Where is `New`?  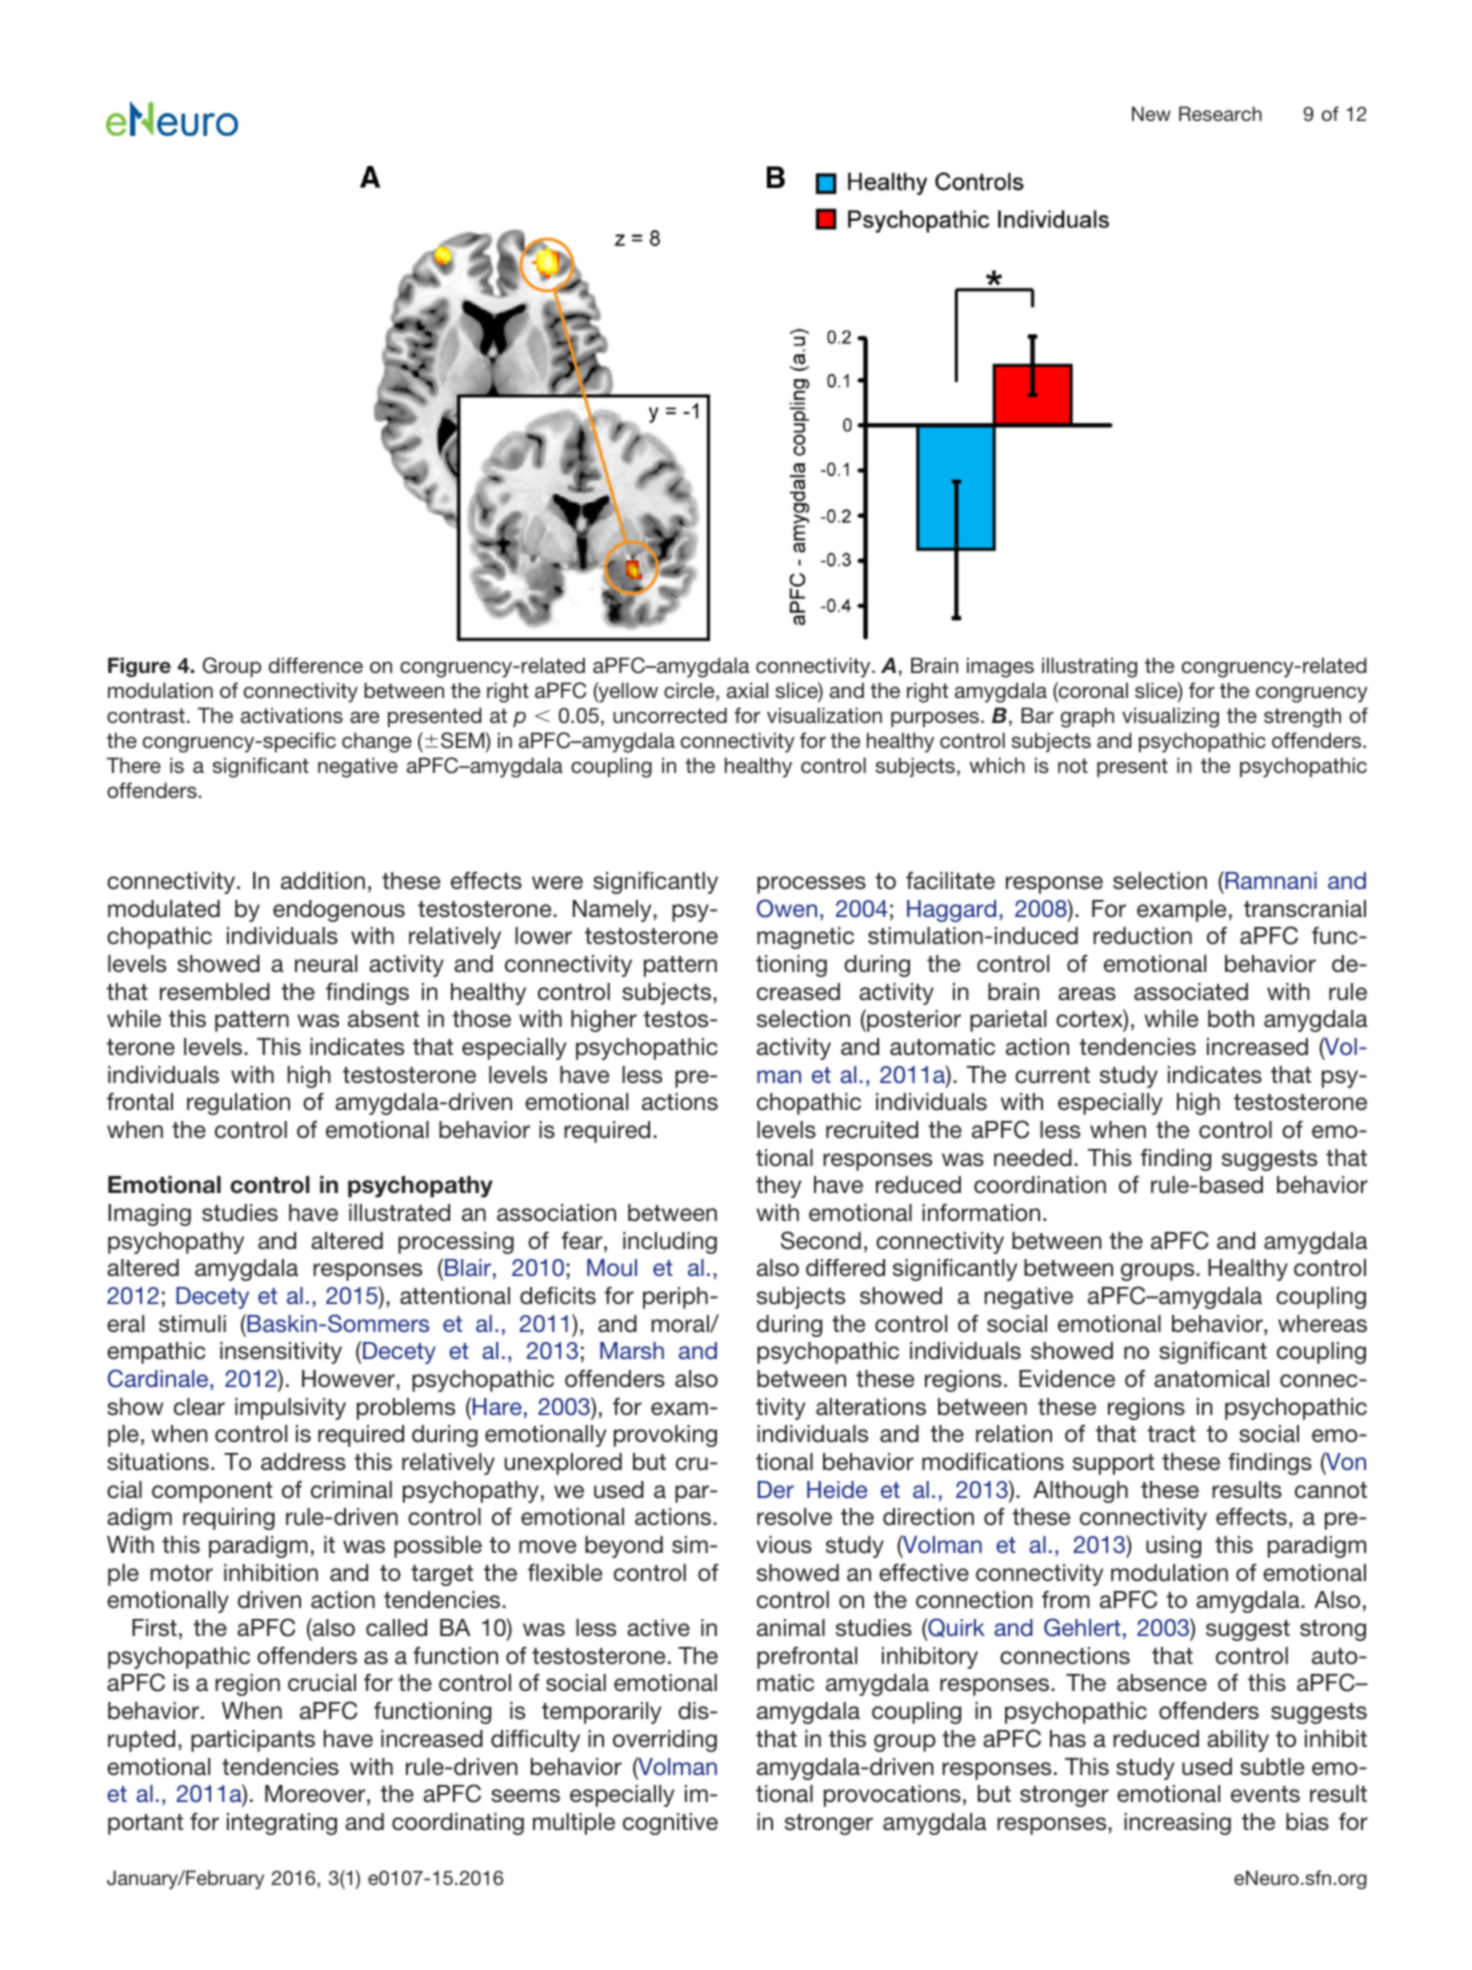 New is located at coordinates (1151, 113).
